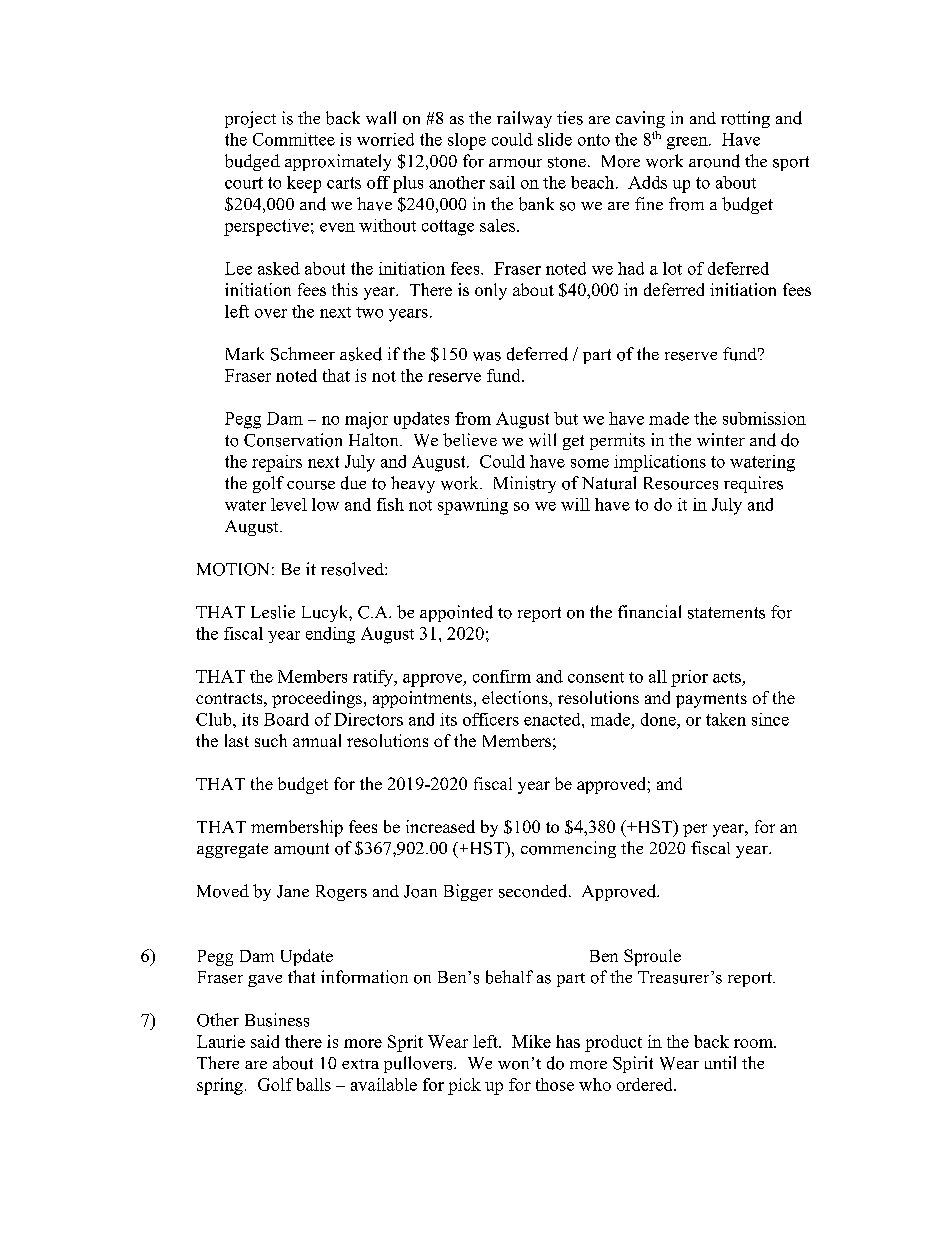  What do you see at coordinates (440, 826) in the document?
I see `increased` at bounding box center [440, 826].
